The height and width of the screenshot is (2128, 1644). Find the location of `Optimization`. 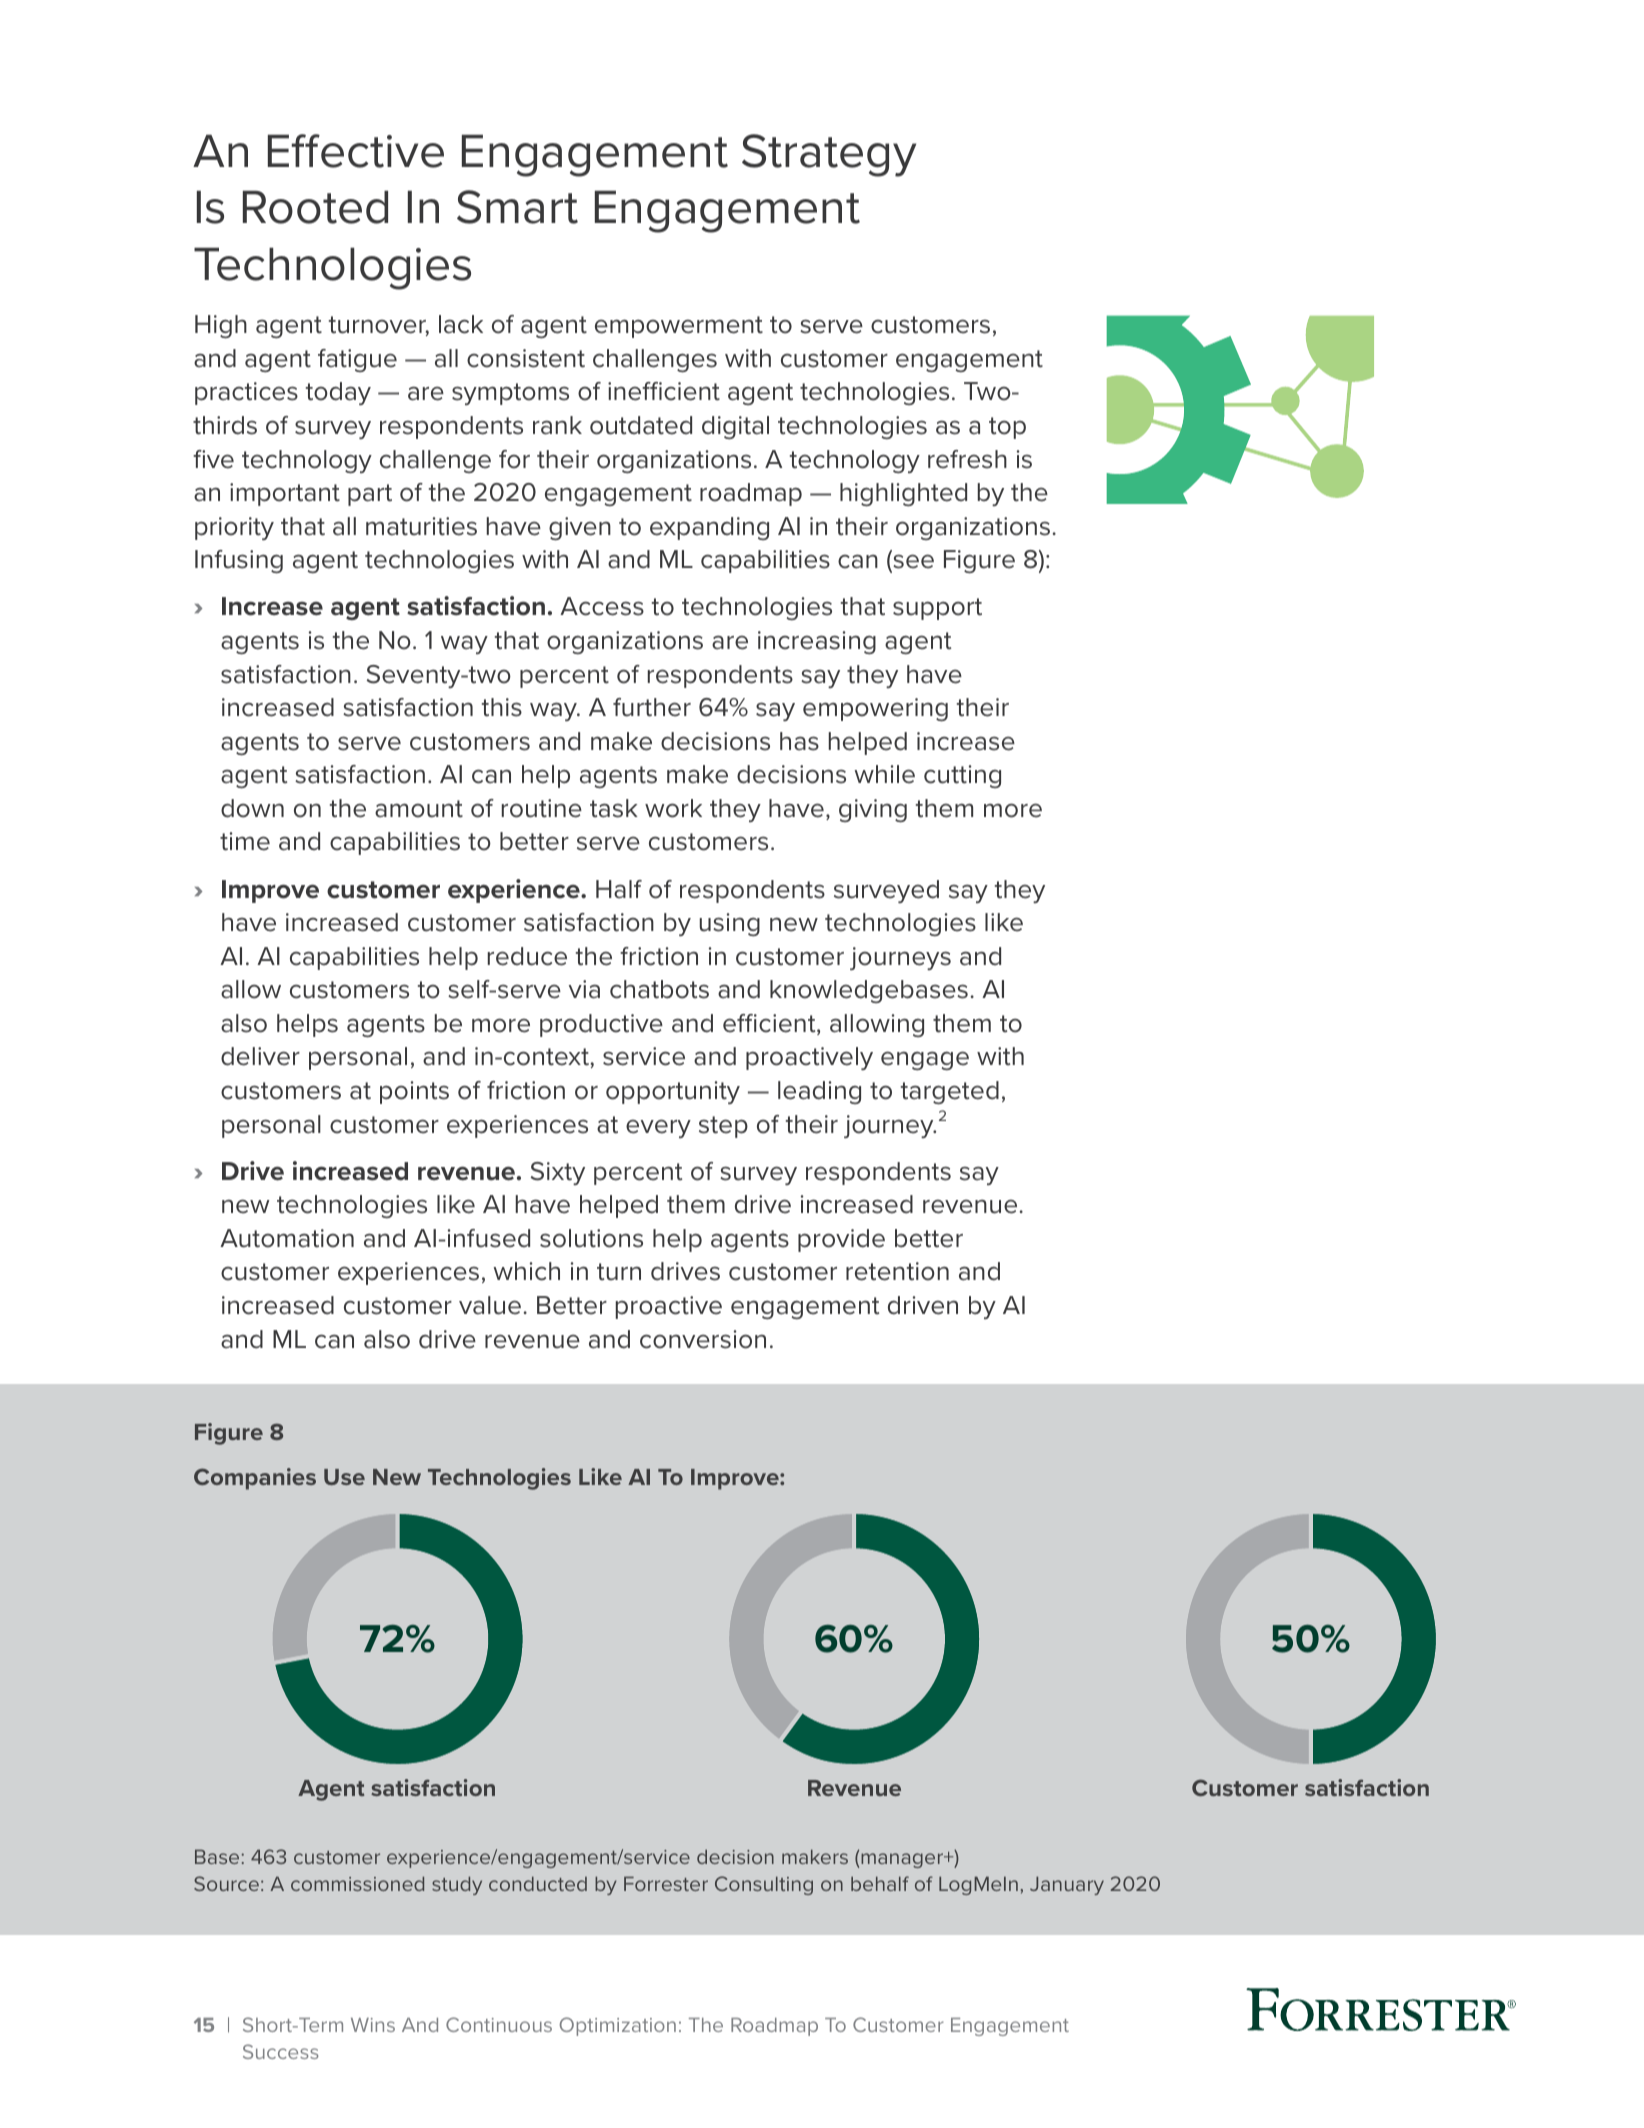

Optimization is located at coordinates (618, 2026).
